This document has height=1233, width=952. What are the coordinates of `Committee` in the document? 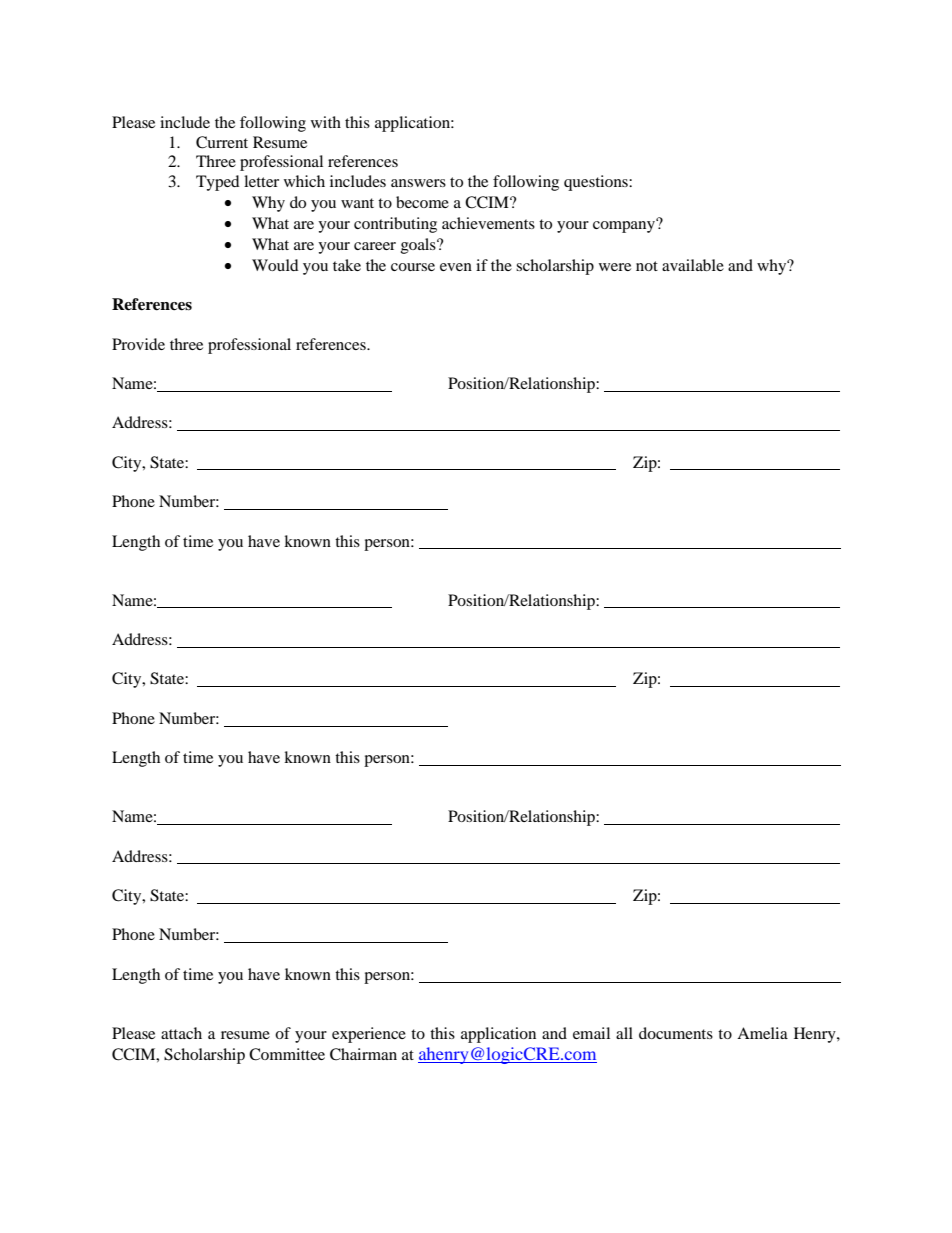 It's located at (287, 1054).
